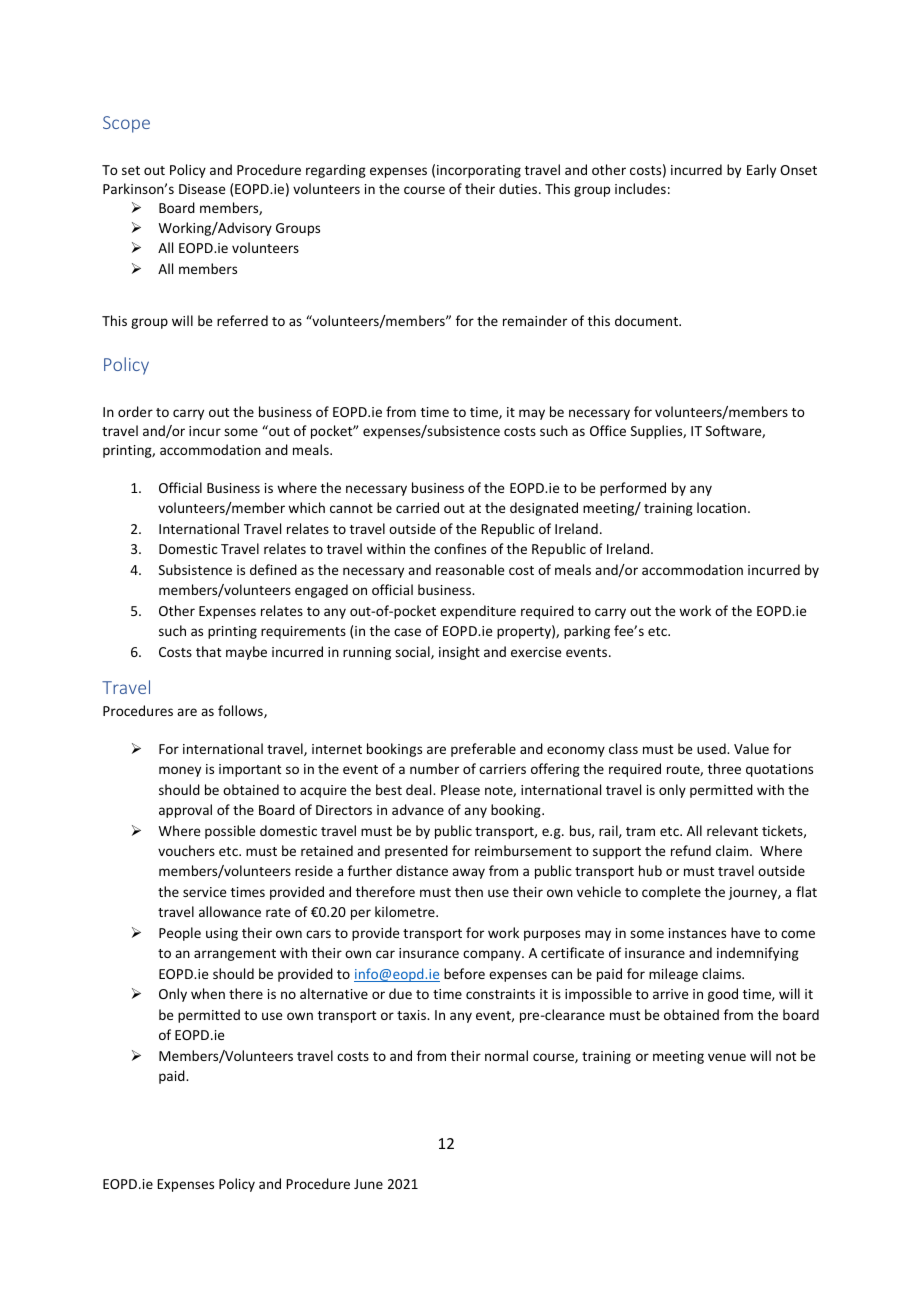  What do you see at coordinates (202, 189) in the screenshot?
I see `Disease` at bounding box center [202, 189].
